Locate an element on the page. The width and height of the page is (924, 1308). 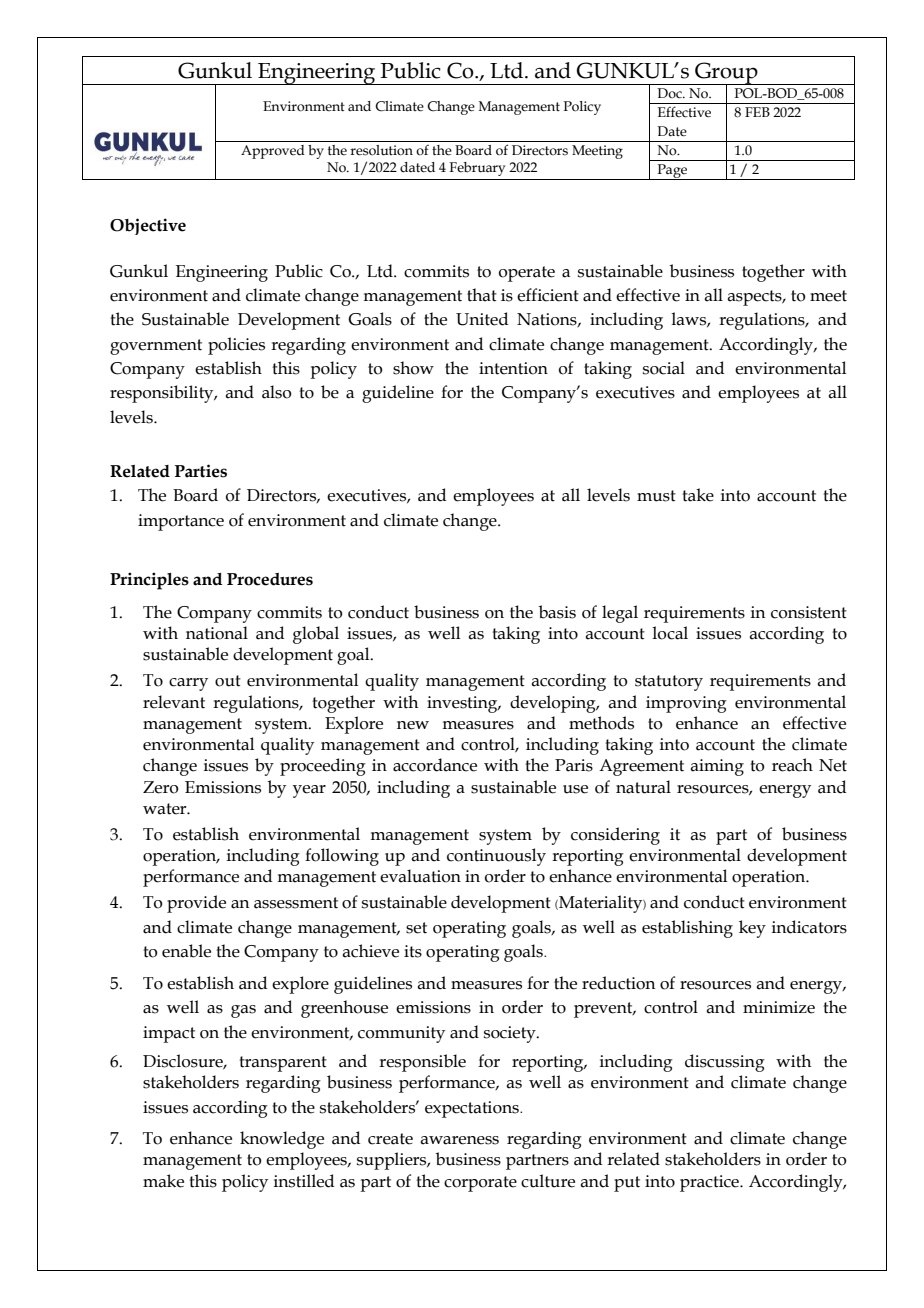
also is located at coordinates (277, 392).
